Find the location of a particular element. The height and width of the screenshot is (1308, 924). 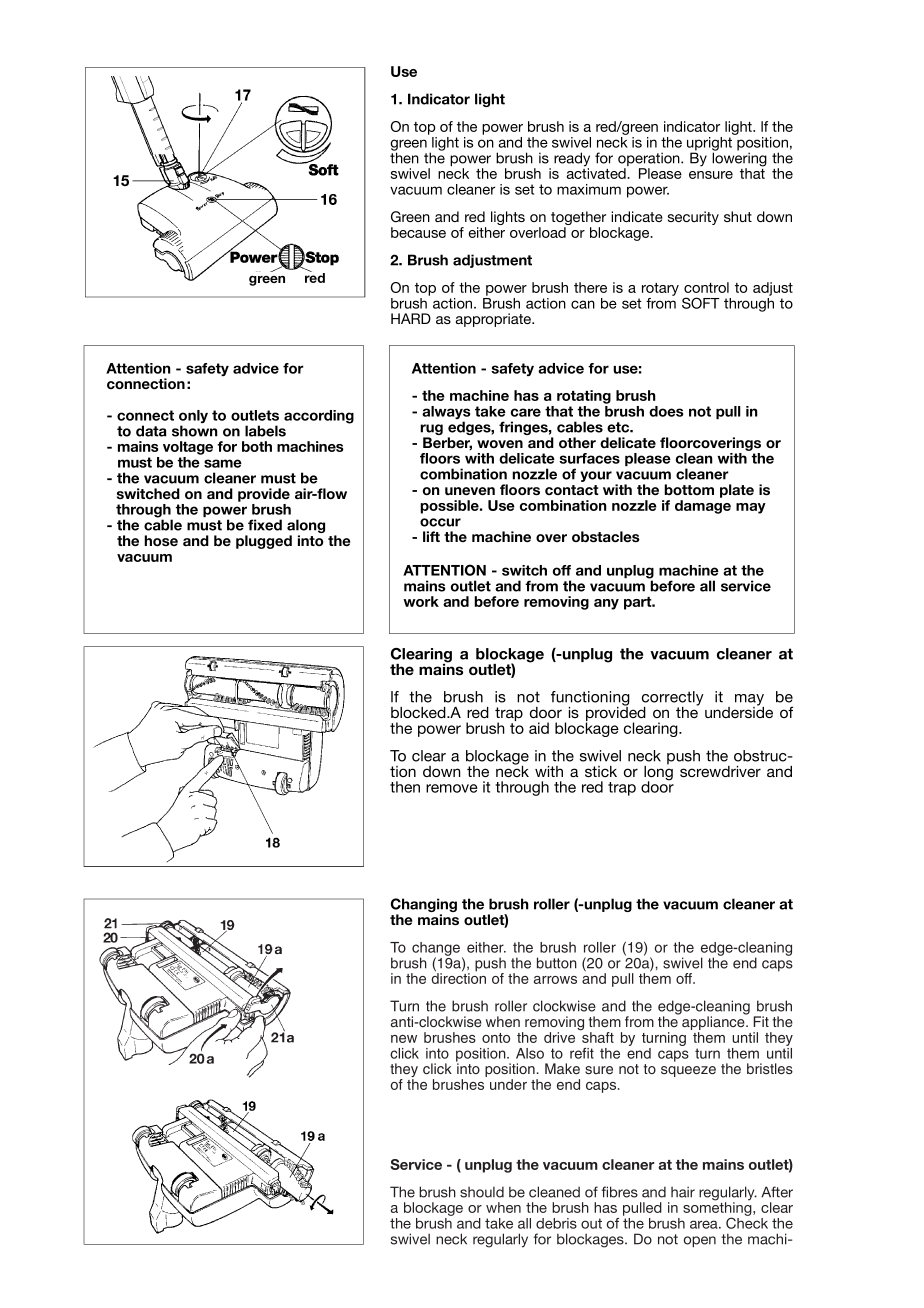

hair is located at coordinates (683, 1192).
